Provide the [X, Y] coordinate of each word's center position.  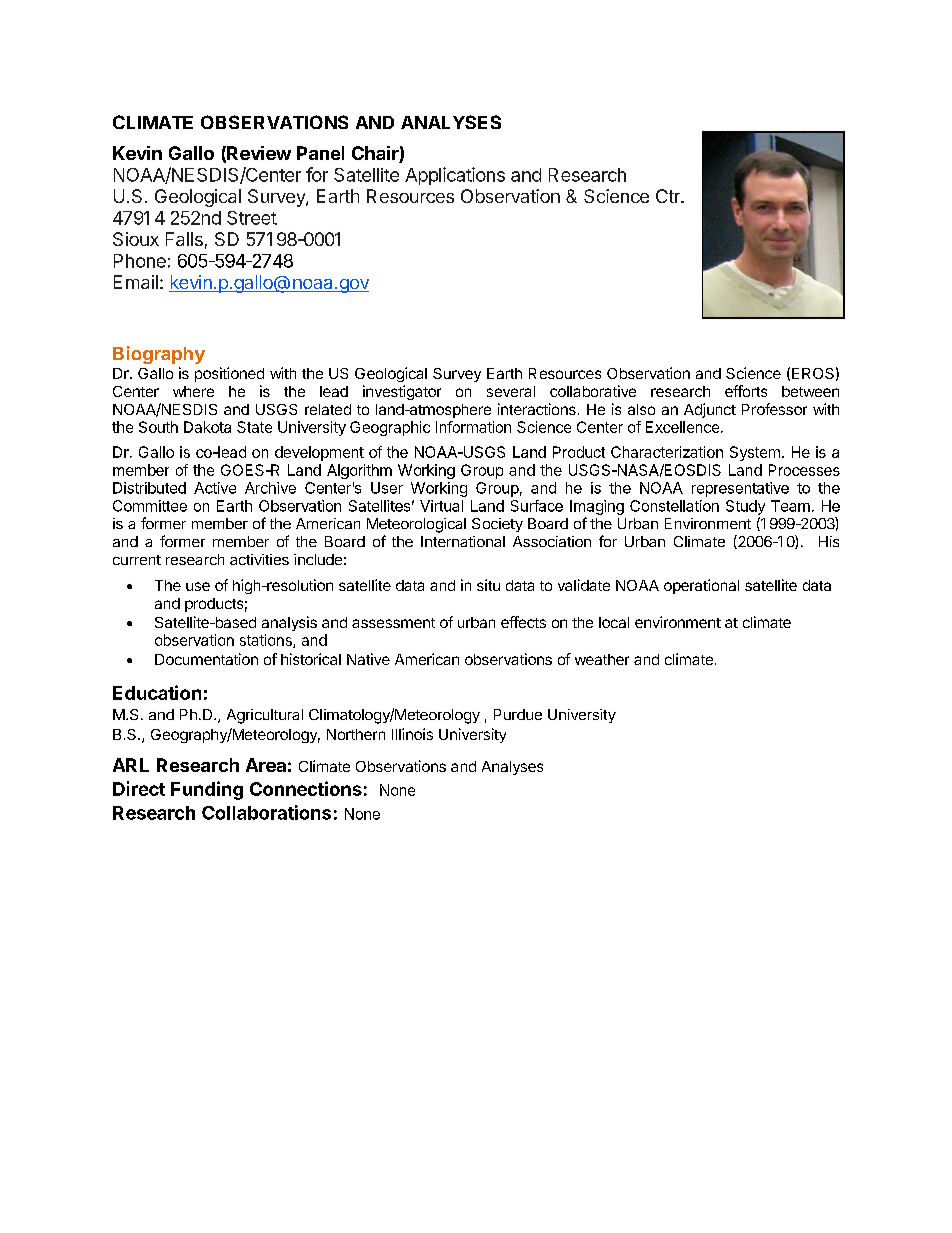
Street [252, 218]
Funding [207, 790]
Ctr [669, 196]
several [511, 391]
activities [259, 559]
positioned [229, 374]
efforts [746, 391]
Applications [455, 176]
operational [701, 586]
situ [488, 585]
